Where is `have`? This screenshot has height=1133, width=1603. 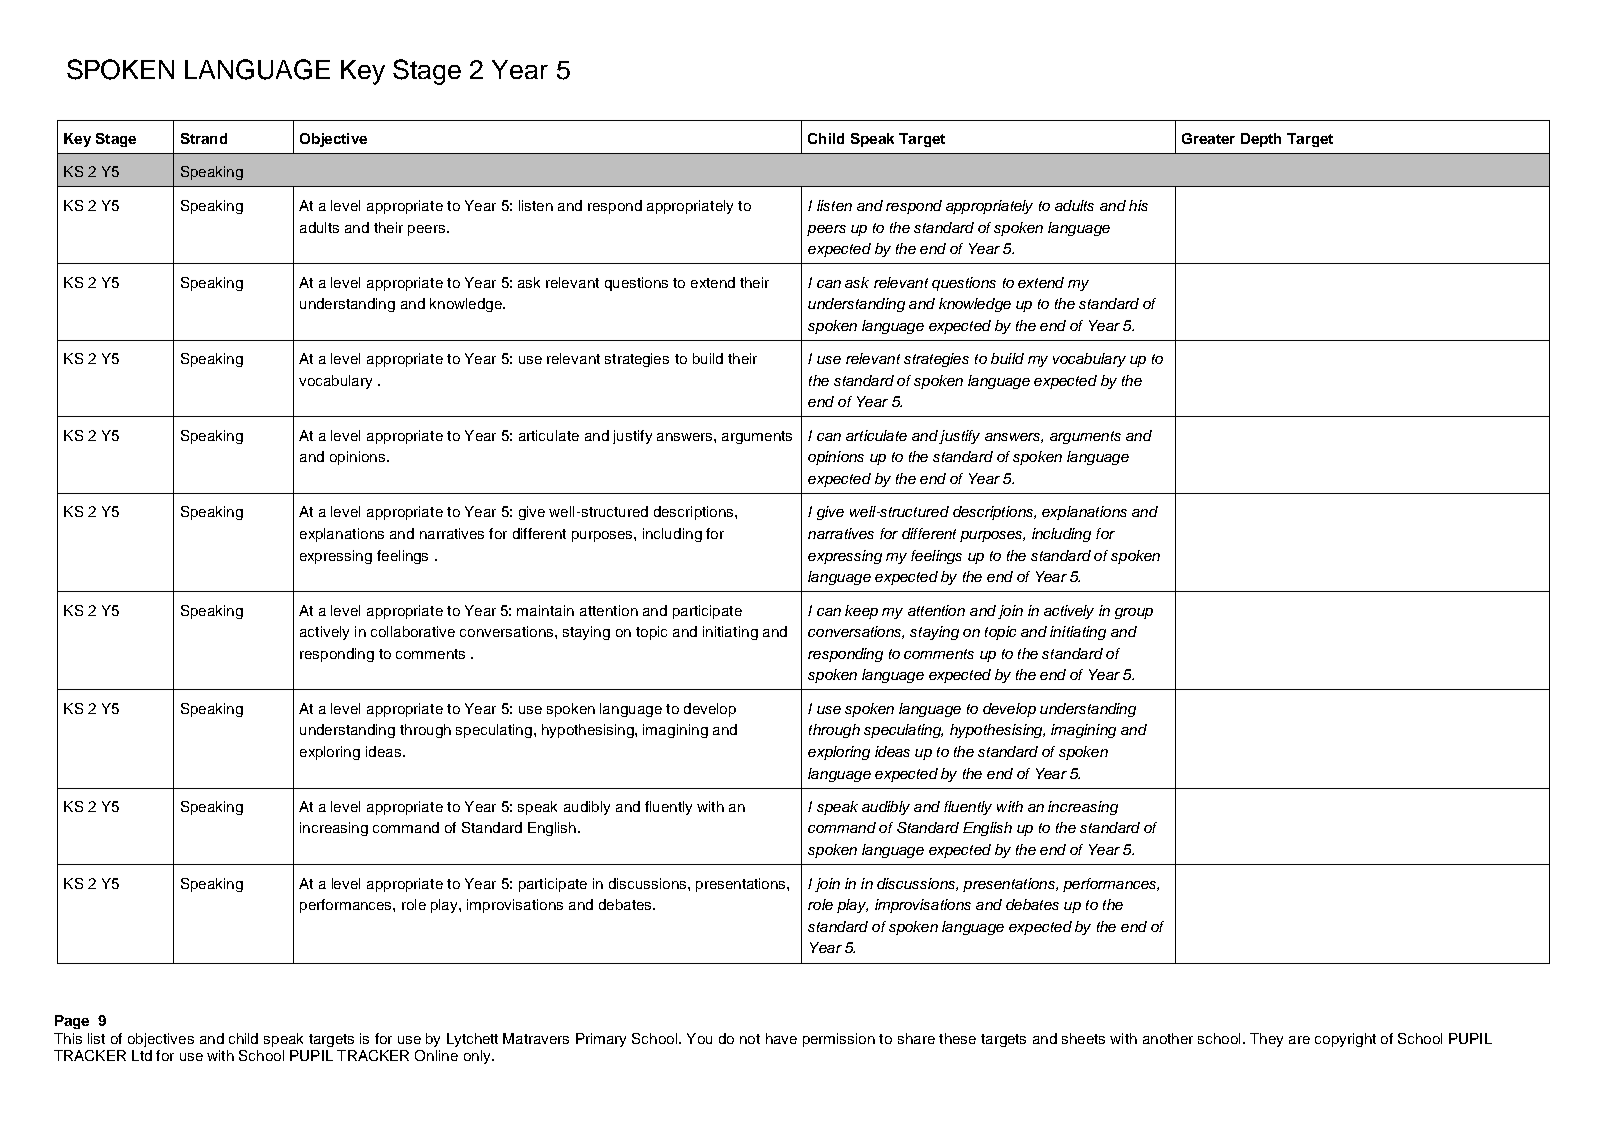
have is located at coordinates (781, 1038).
